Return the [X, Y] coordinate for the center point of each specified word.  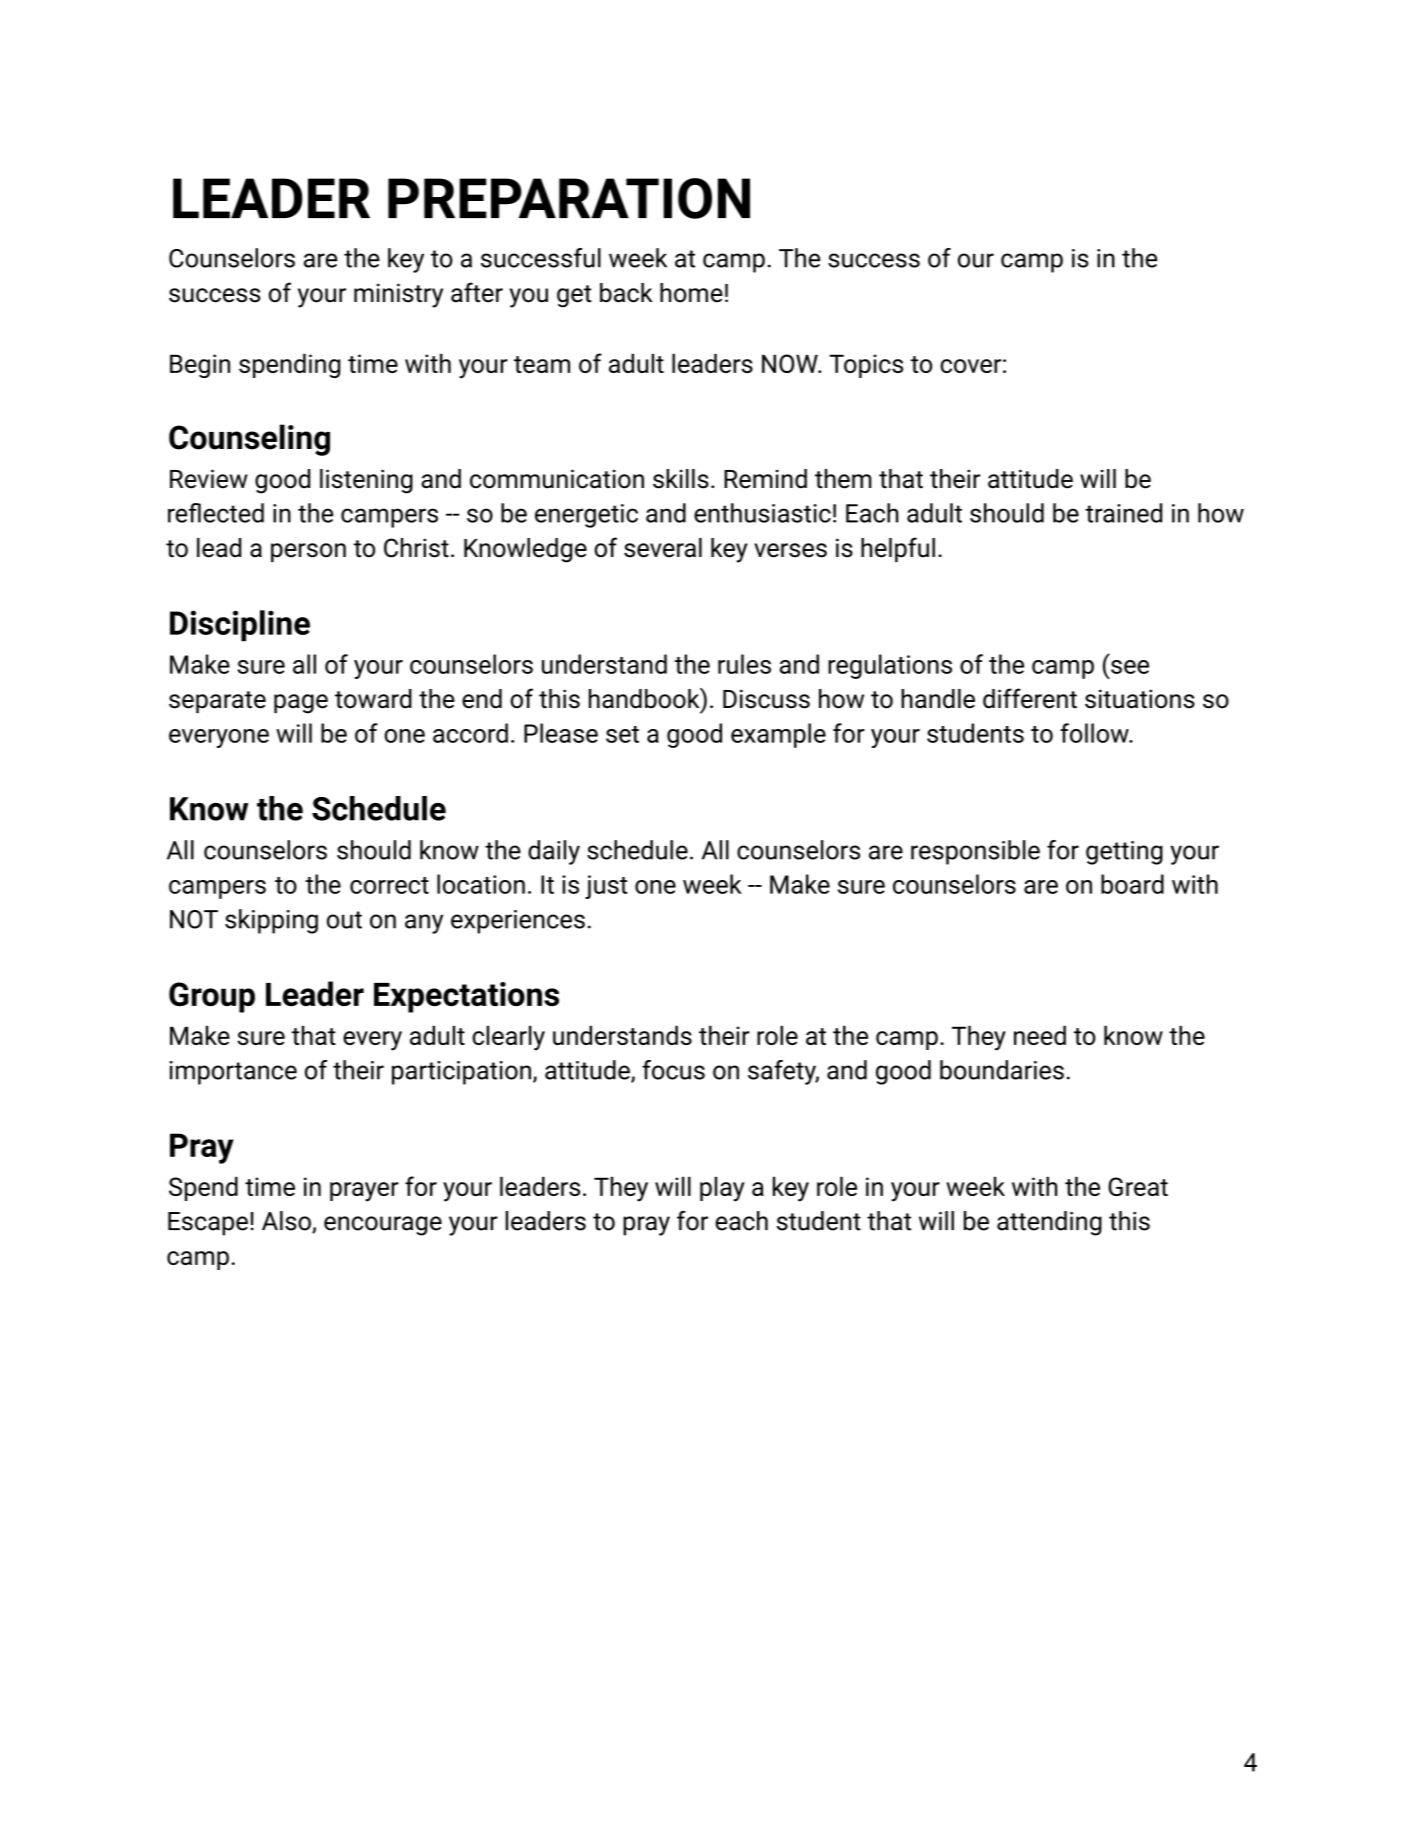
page [301, 704]
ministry [398, 295]
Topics [866, 366]
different [1030, 698]
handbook [645, 698]
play [722, 1189]
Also [287, 1222]
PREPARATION [569, 198]
